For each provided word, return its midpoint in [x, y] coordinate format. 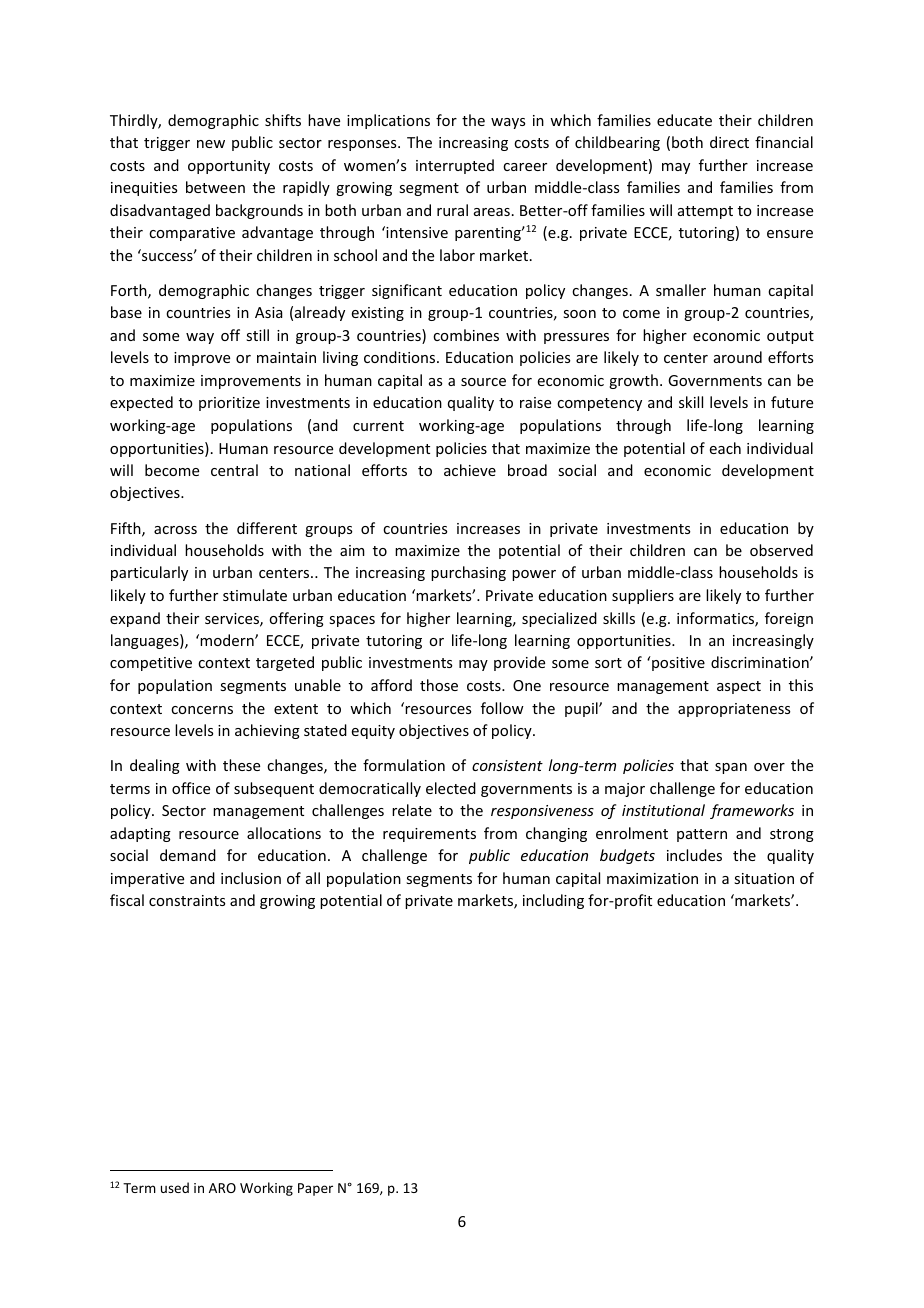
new [211, 144]
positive [677, 663]
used [175, 1187]
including [553, 901]
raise [535, 402]
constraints [187, 900]
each [725, 448]
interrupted [455, 166]
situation [764, 878]
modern [227, 640]
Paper [315, 1189]
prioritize [229, 404]
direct [729, 142]
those [439, 685]
